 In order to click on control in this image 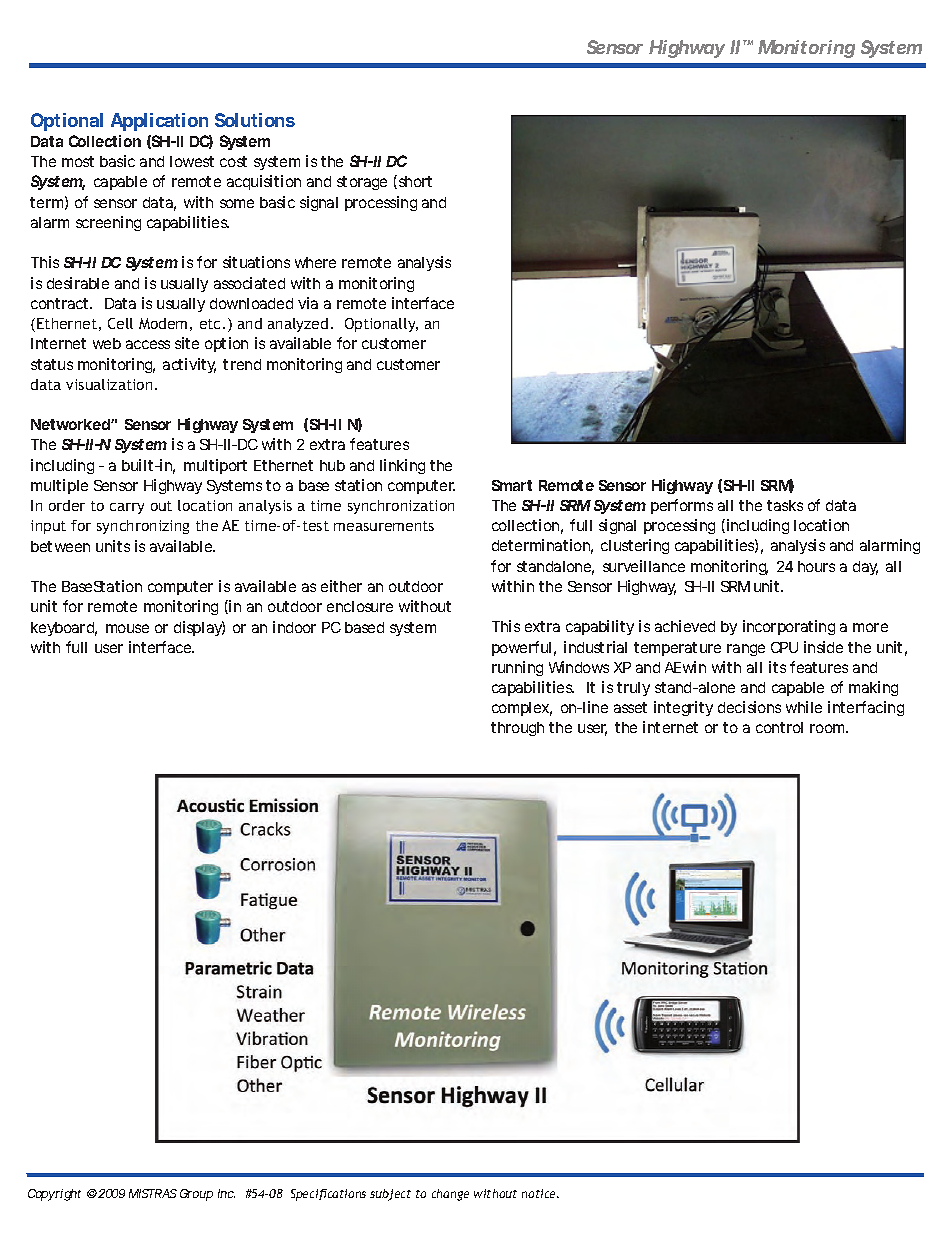, I will do `click(779, 727)`.
